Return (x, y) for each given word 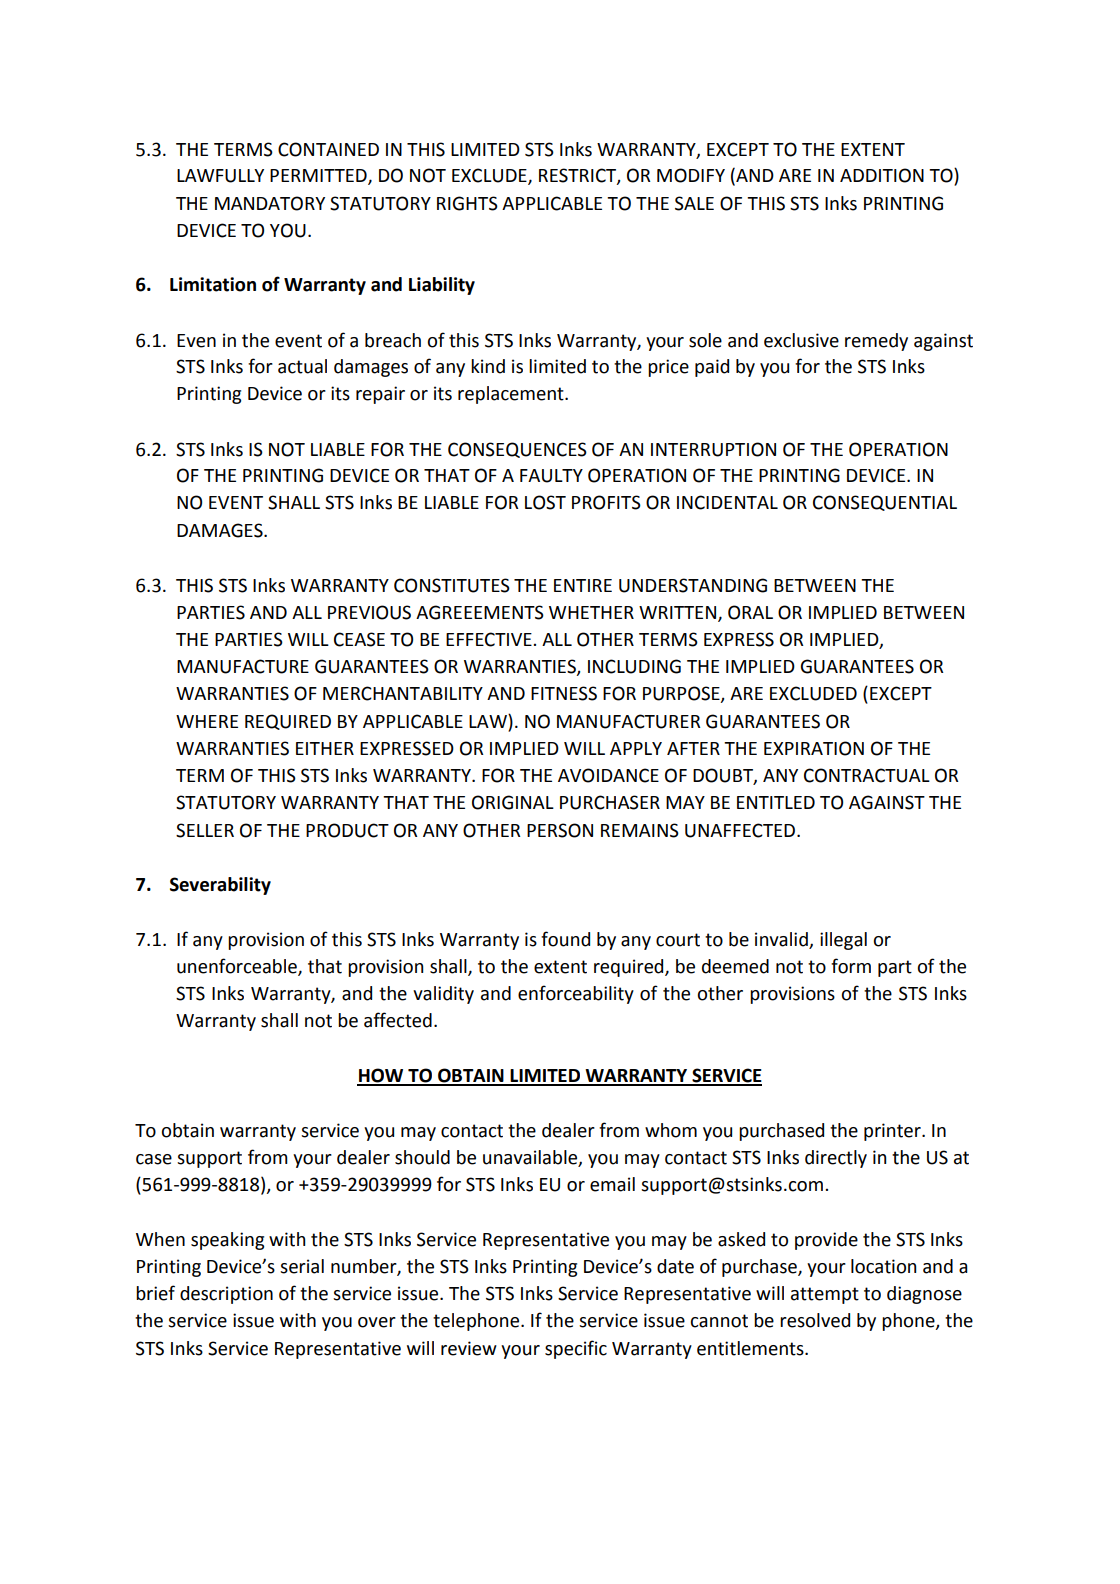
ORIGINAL (513, 802)
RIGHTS (467, 203)
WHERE (207, 721)
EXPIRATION (814, 748)
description (226, 1295)
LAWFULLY (220, 176)
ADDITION (882, 175)
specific (576, 1349)
